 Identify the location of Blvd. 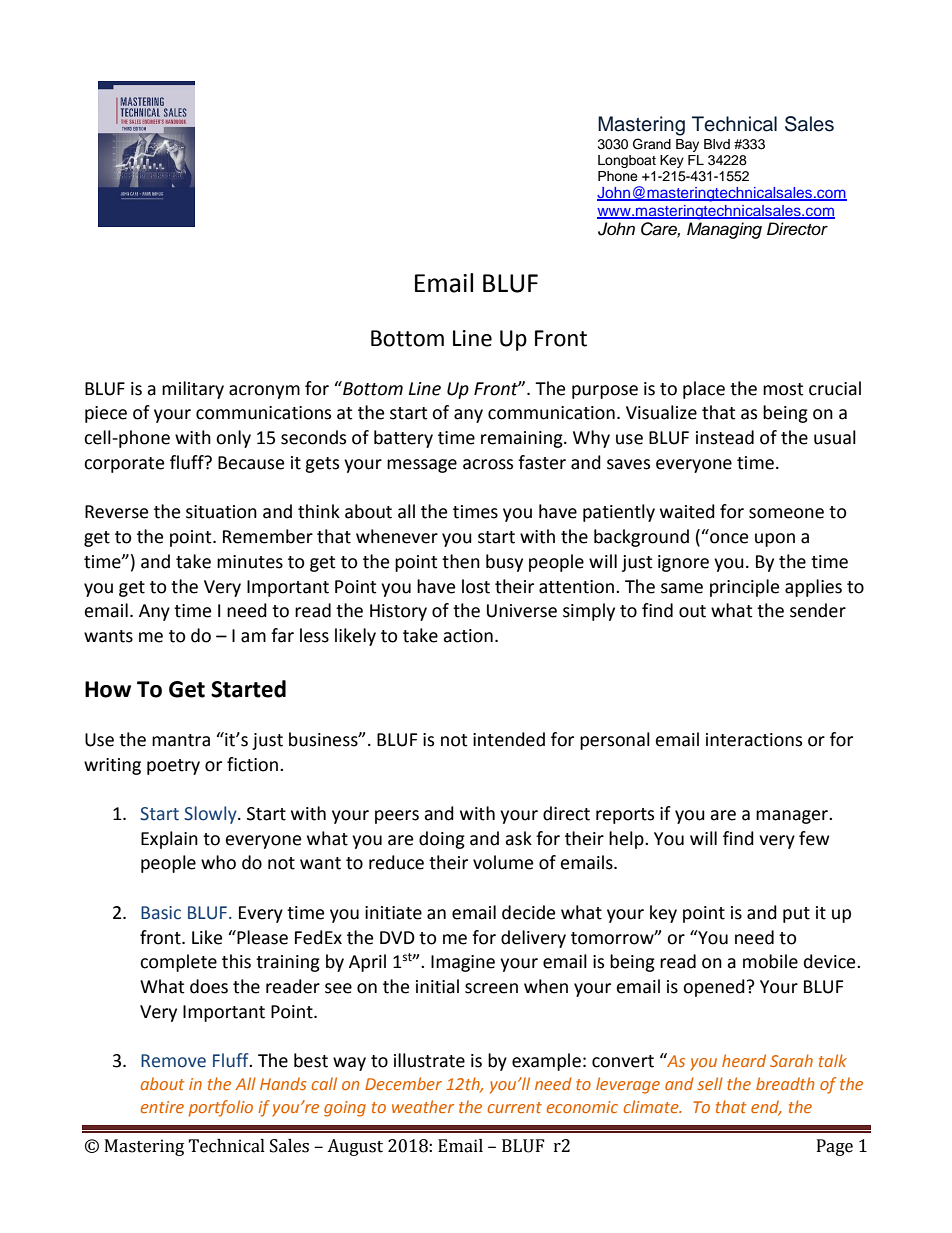
(717, 144).
